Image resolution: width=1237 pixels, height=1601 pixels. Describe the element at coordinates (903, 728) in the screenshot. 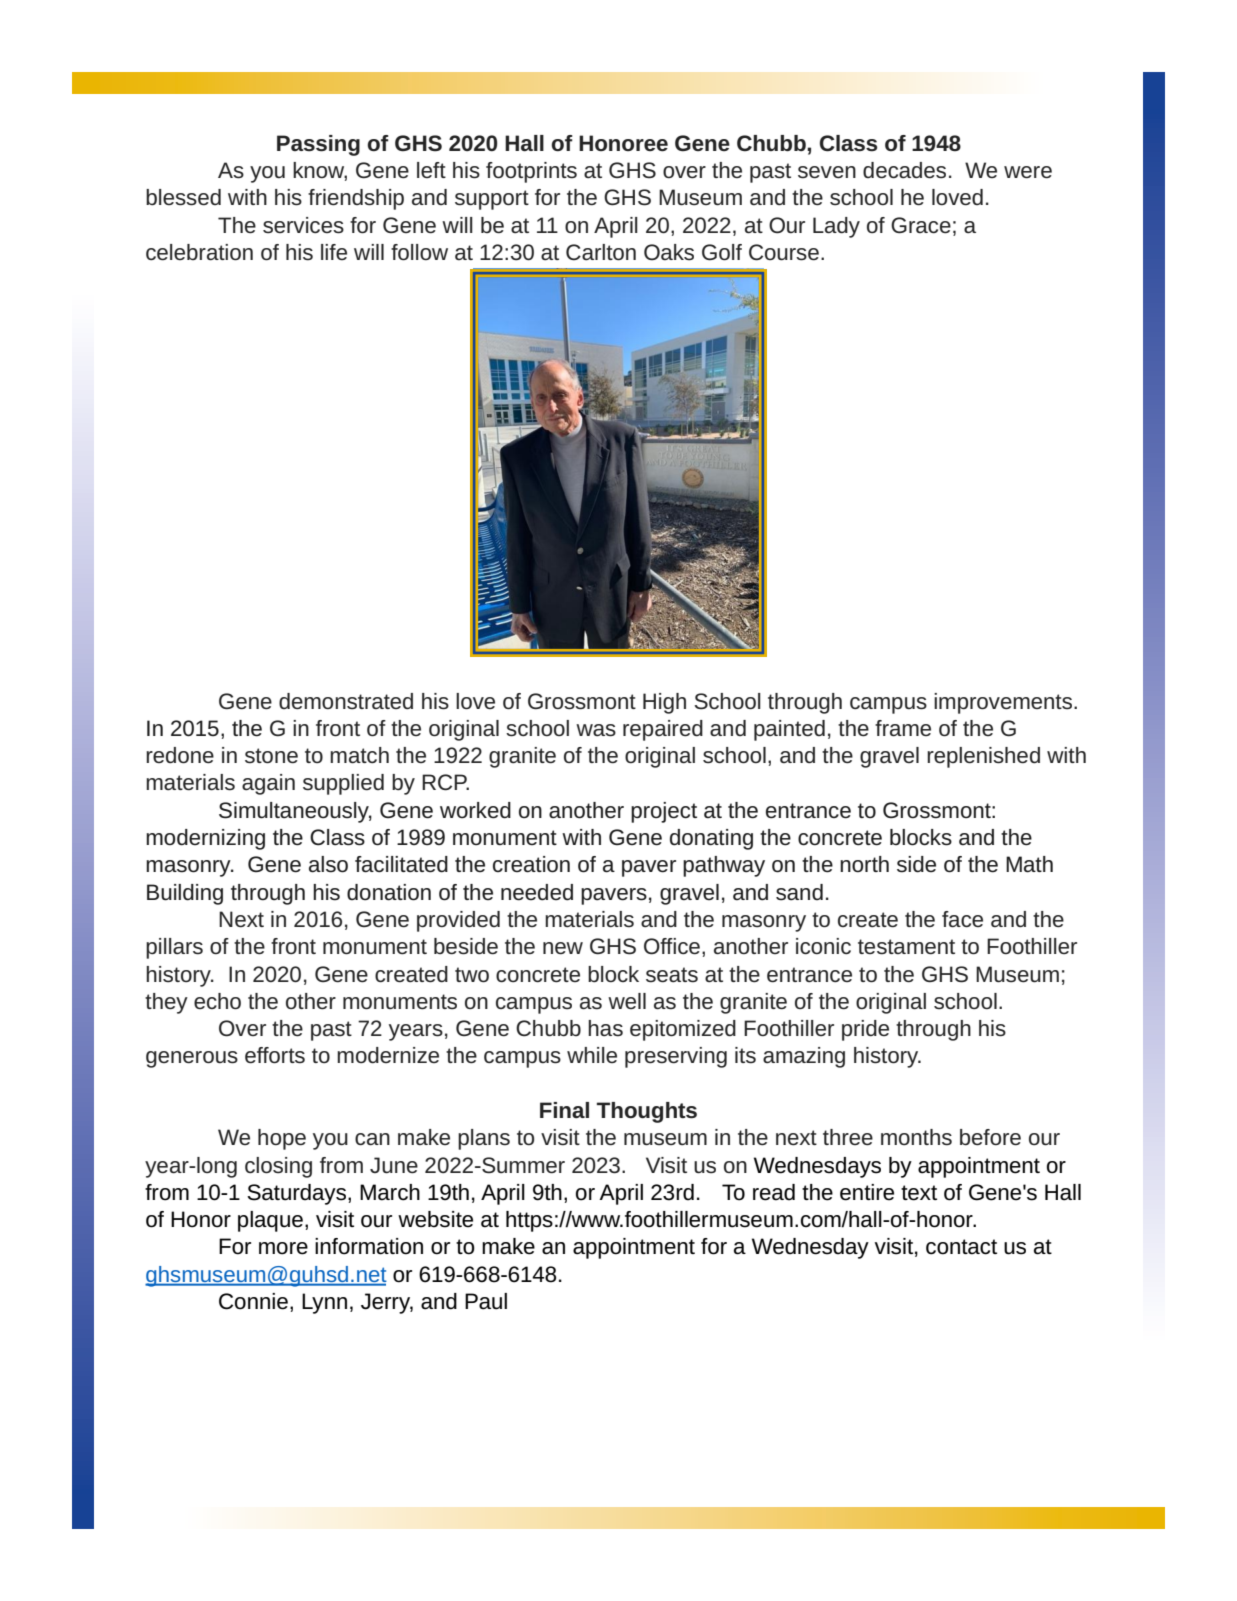

I see `frame` at that location.
